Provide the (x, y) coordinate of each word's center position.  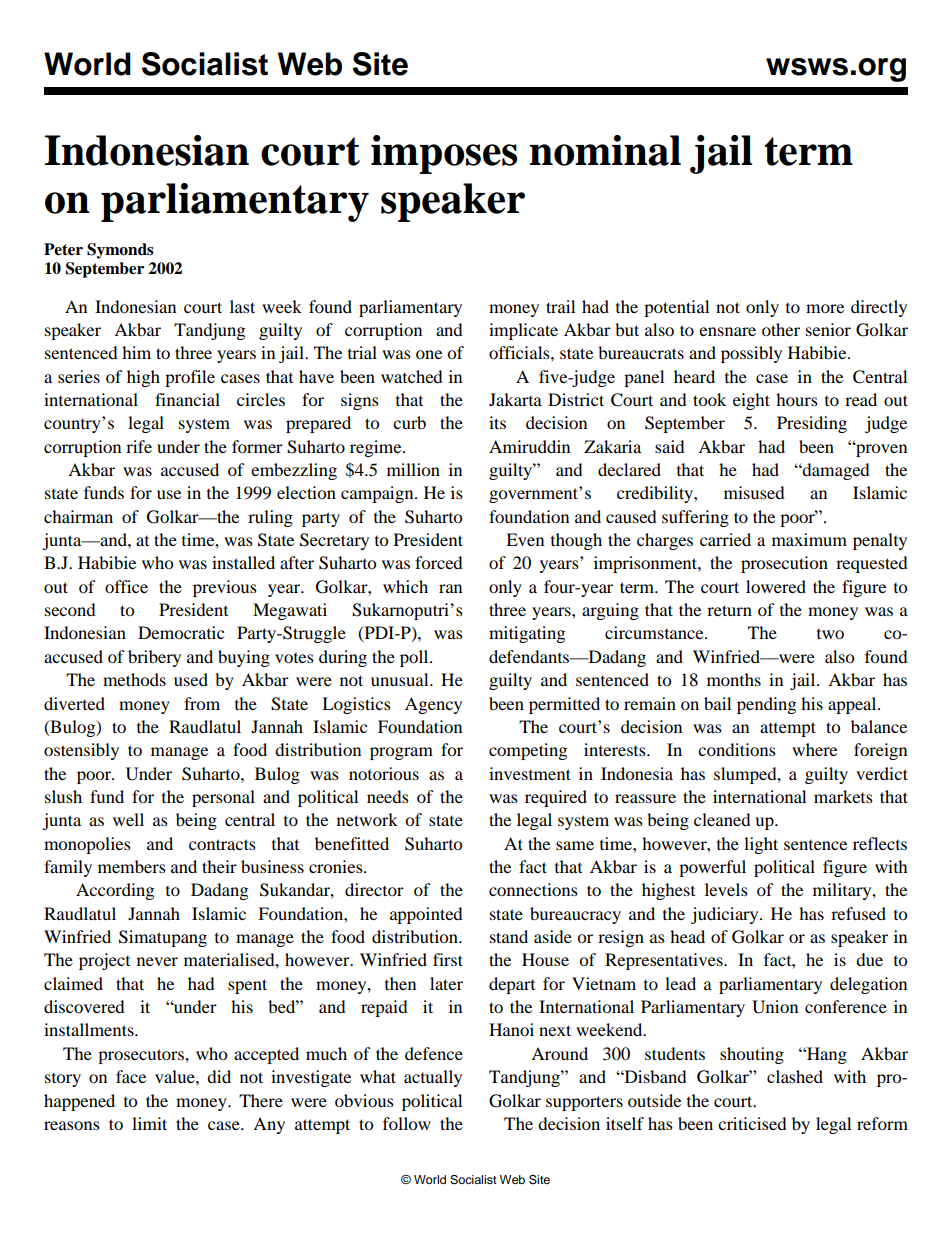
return (729, 610)
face (131, 1076)
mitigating (527, 634)
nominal (605, 150)
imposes (444, 154)
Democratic (181, 632)
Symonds (120, 251)
